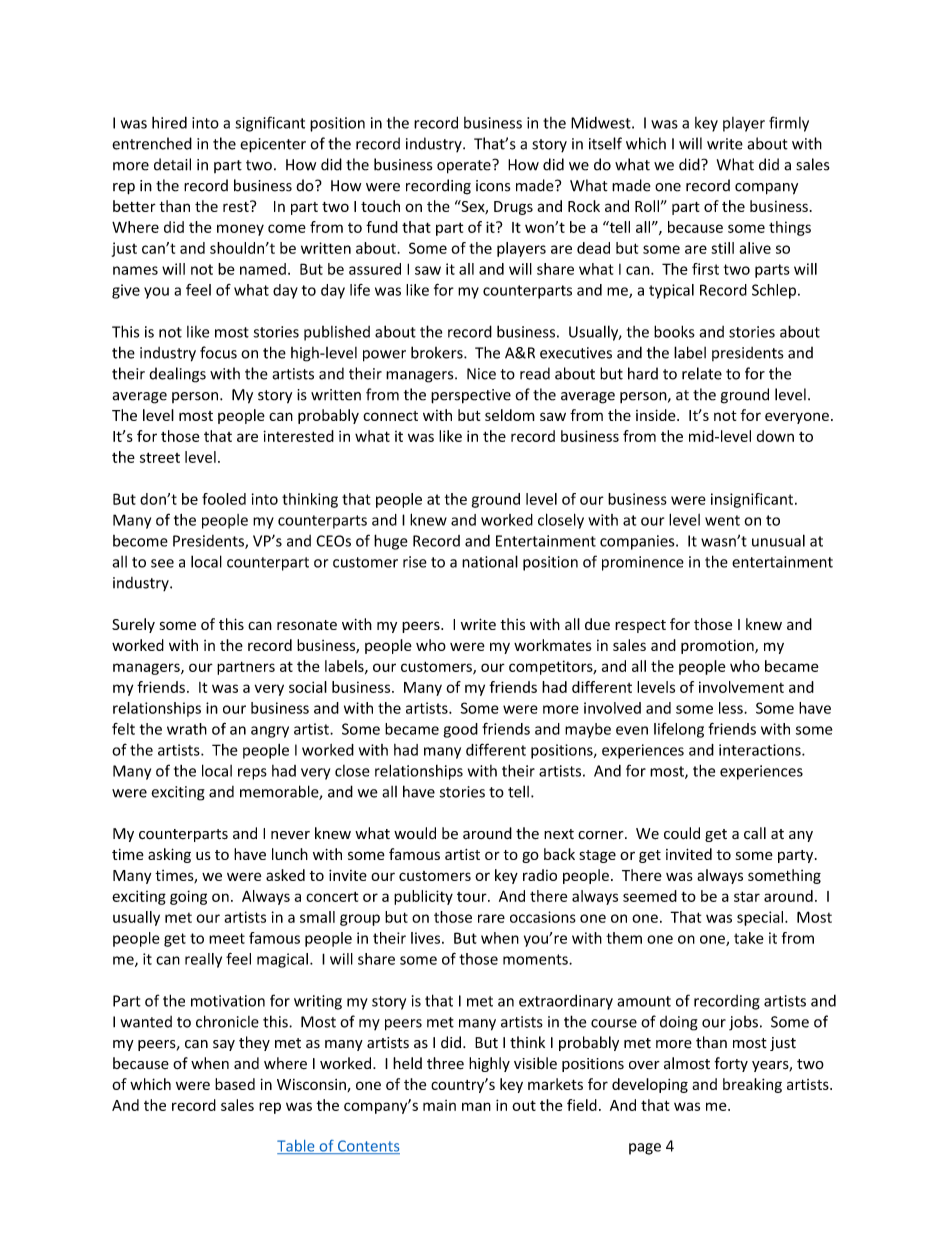 This screenshot has height=1233, width=952. I want to click on workmates, so click(553, 645).
